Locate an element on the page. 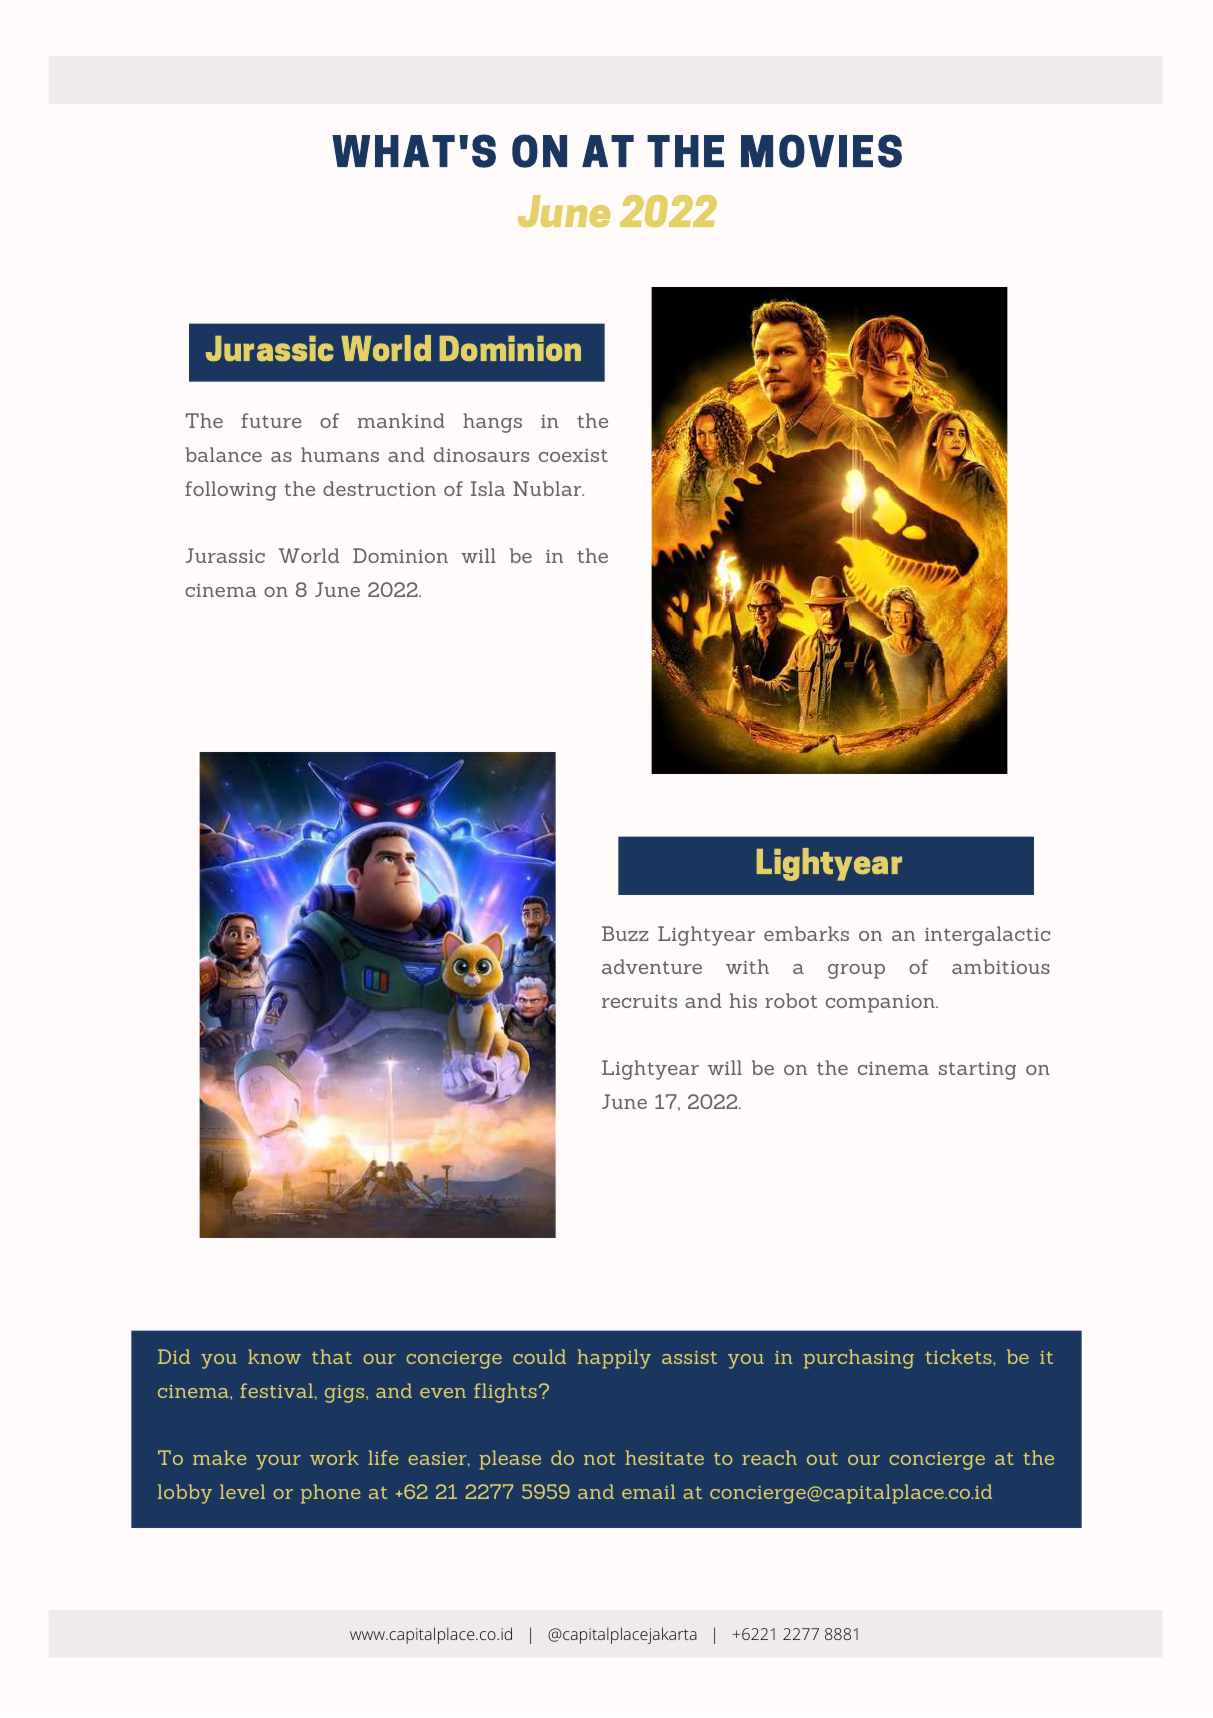 This image has width=1213, height=1718. future is located at coordinates (272, 420).
